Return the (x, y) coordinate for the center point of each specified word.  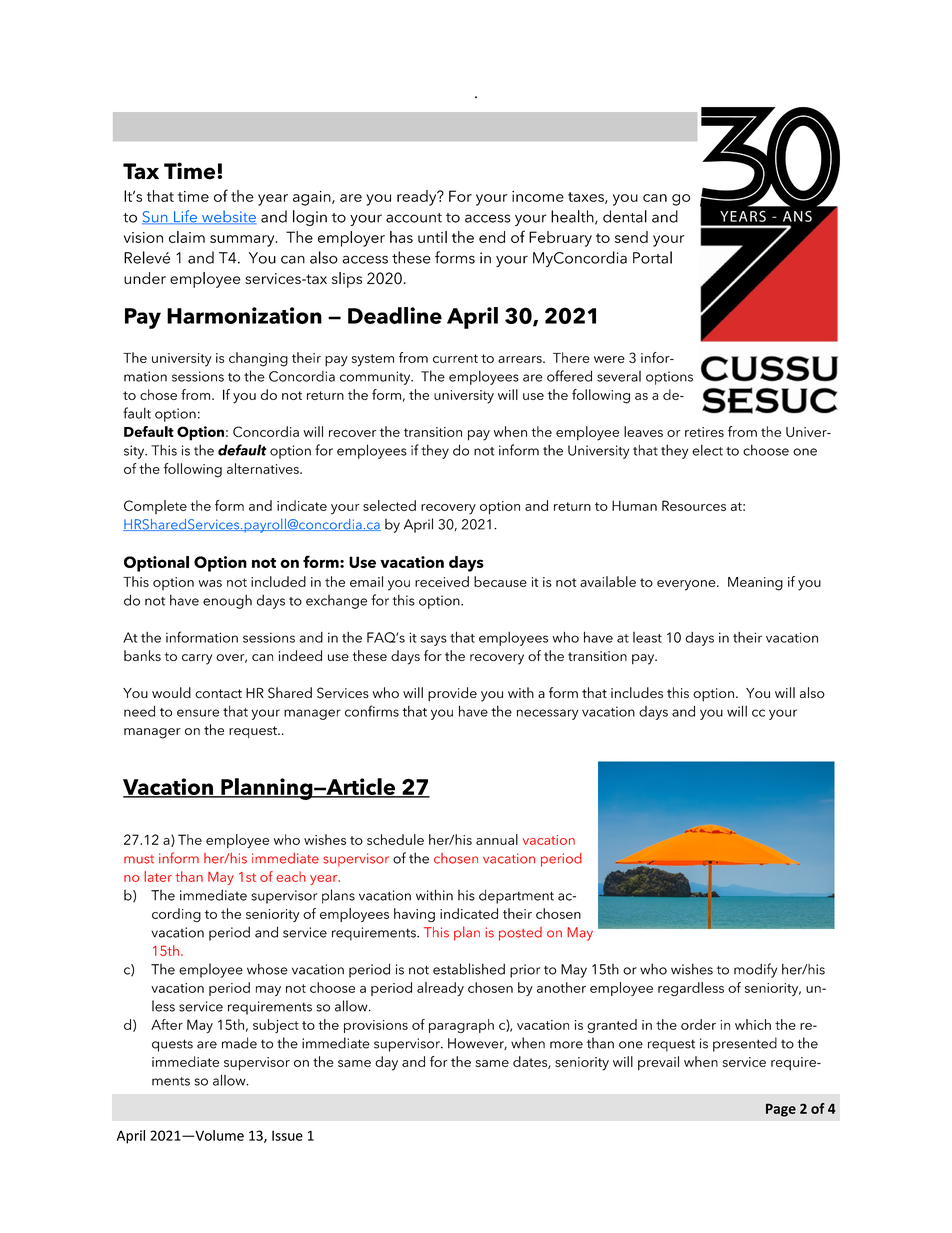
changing (258, 359)
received (442, 581)
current (455, 358)
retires (704, 432)
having (414, 915)
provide (452, 694)
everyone (687, 585)
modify (755, 970)
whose (267, 969)
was (210, 583)
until (432, 237)
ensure (198, 713)
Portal (652, 257)
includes (637, 692)
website (228, 217)
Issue (287, 1135)
